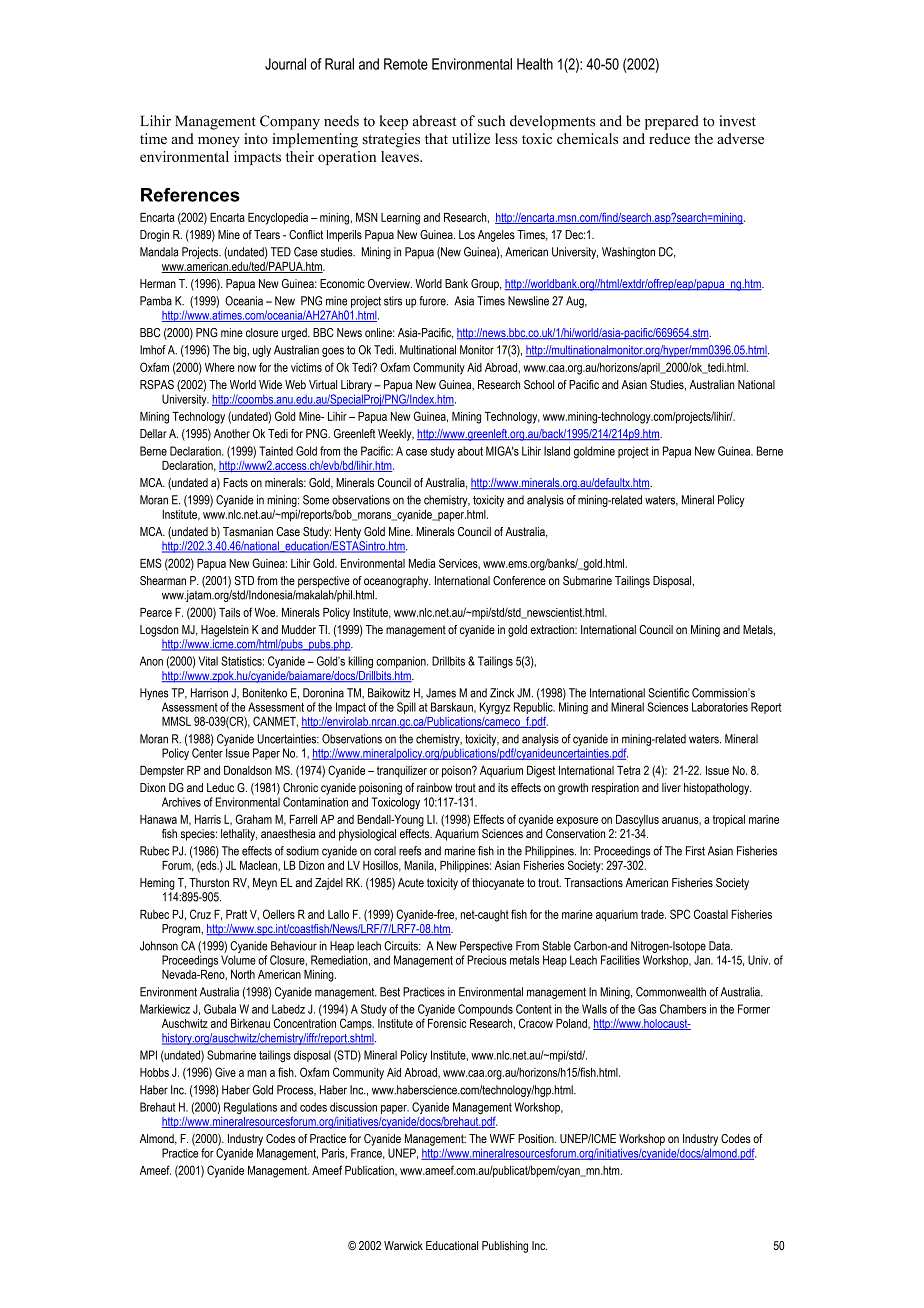  What do you see at coordinates (235, 482) in the screenshot?
I see `Facts` at bounding box center [235, 482].
